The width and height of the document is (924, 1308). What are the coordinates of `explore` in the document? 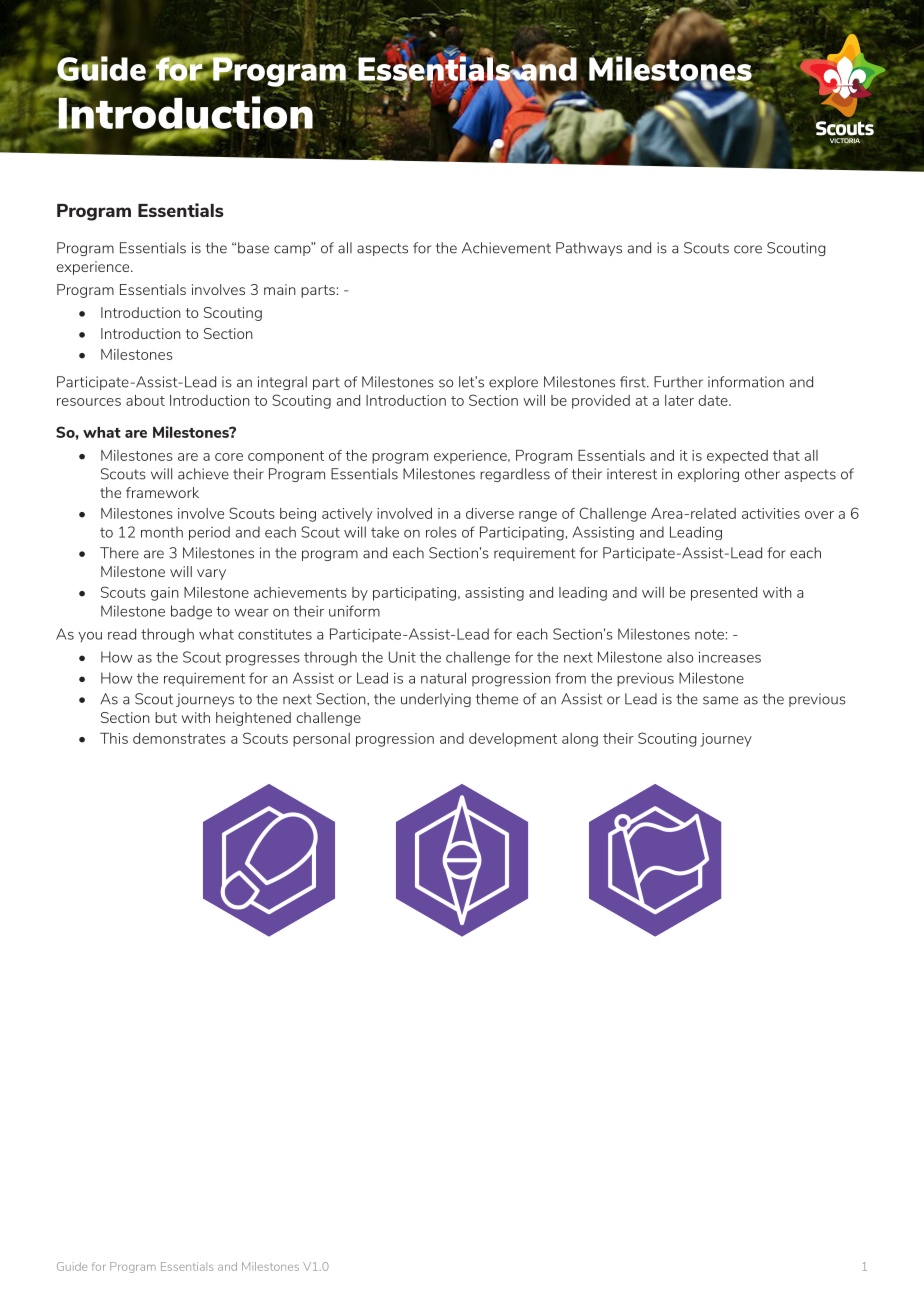 It's located at (513, 383).
